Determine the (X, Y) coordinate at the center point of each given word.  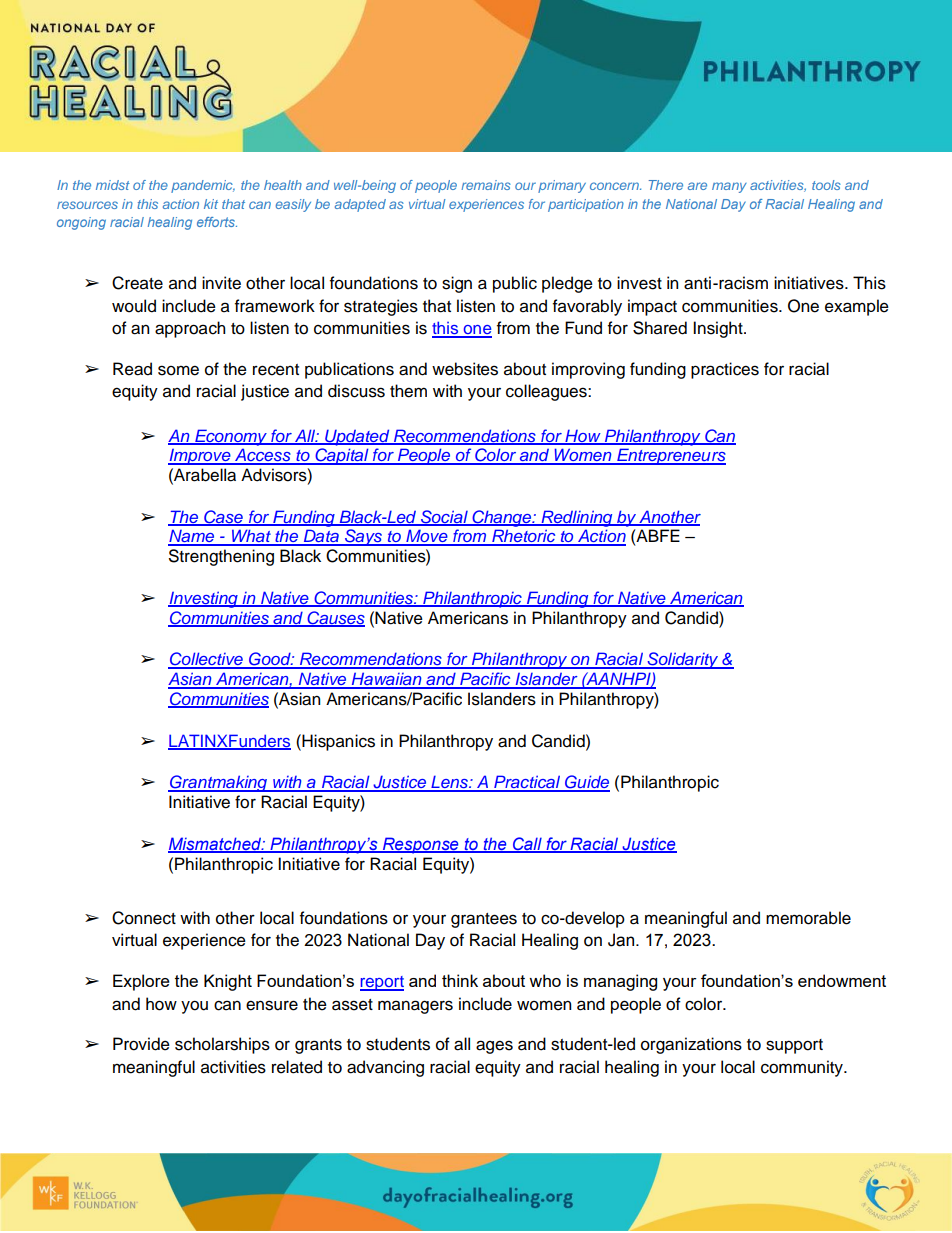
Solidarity (683, 660)
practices (725, 370)
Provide (141, 1044)
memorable (808, 918)
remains (486, 185)
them (408, 391)
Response (420, 845)
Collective (206, 660)
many (729, 187)
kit (211, 204)
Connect (144, 918)
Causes (335, 618)
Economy (231, 437)
